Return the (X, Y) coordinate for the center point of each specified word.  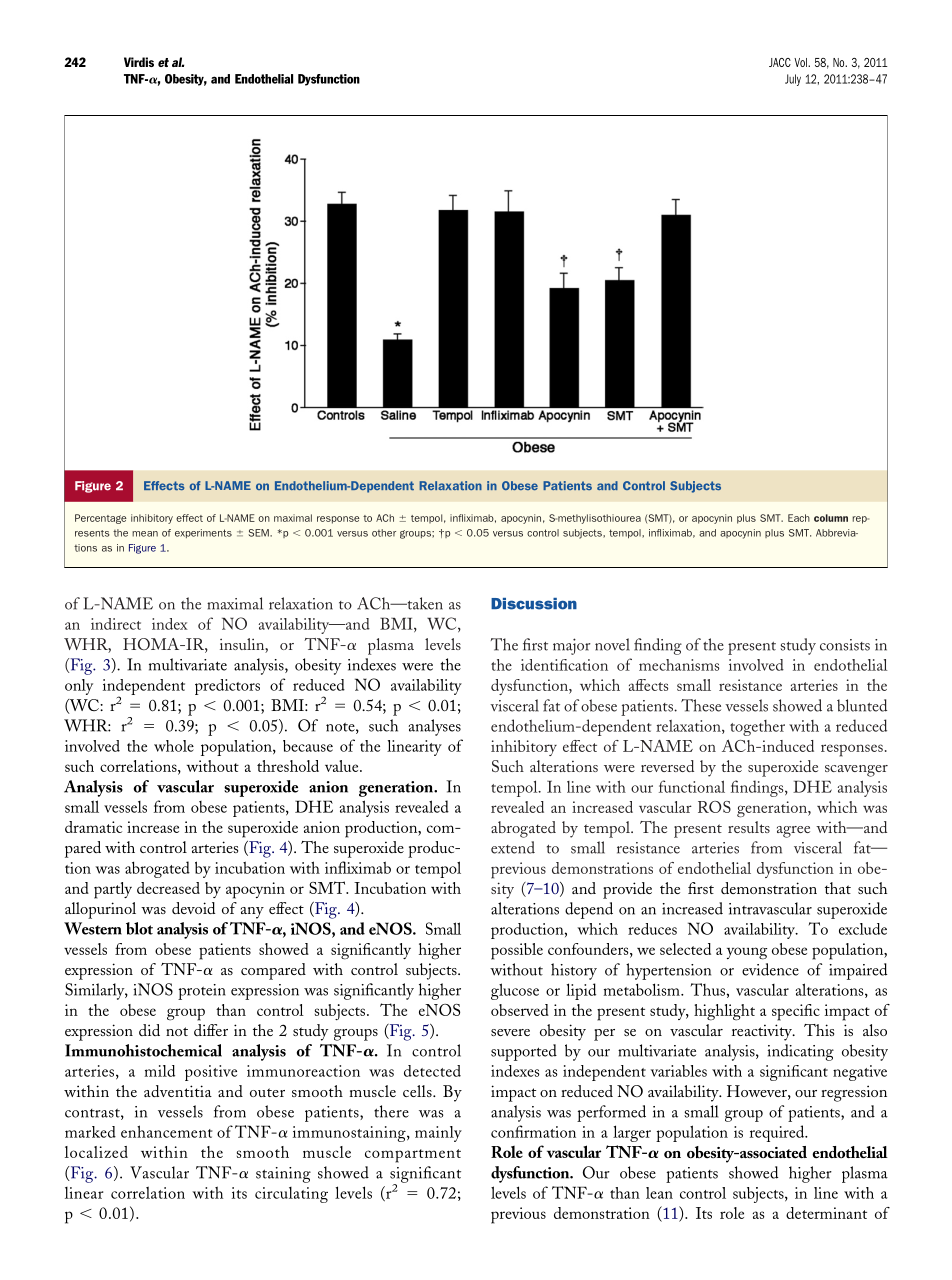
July (793, 80)
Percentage (101, 519)
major (572, 646)
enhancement (167, 1131)
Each (799, 518)
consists (845, 645)
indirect (116, 624)
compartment (413, 1156)
